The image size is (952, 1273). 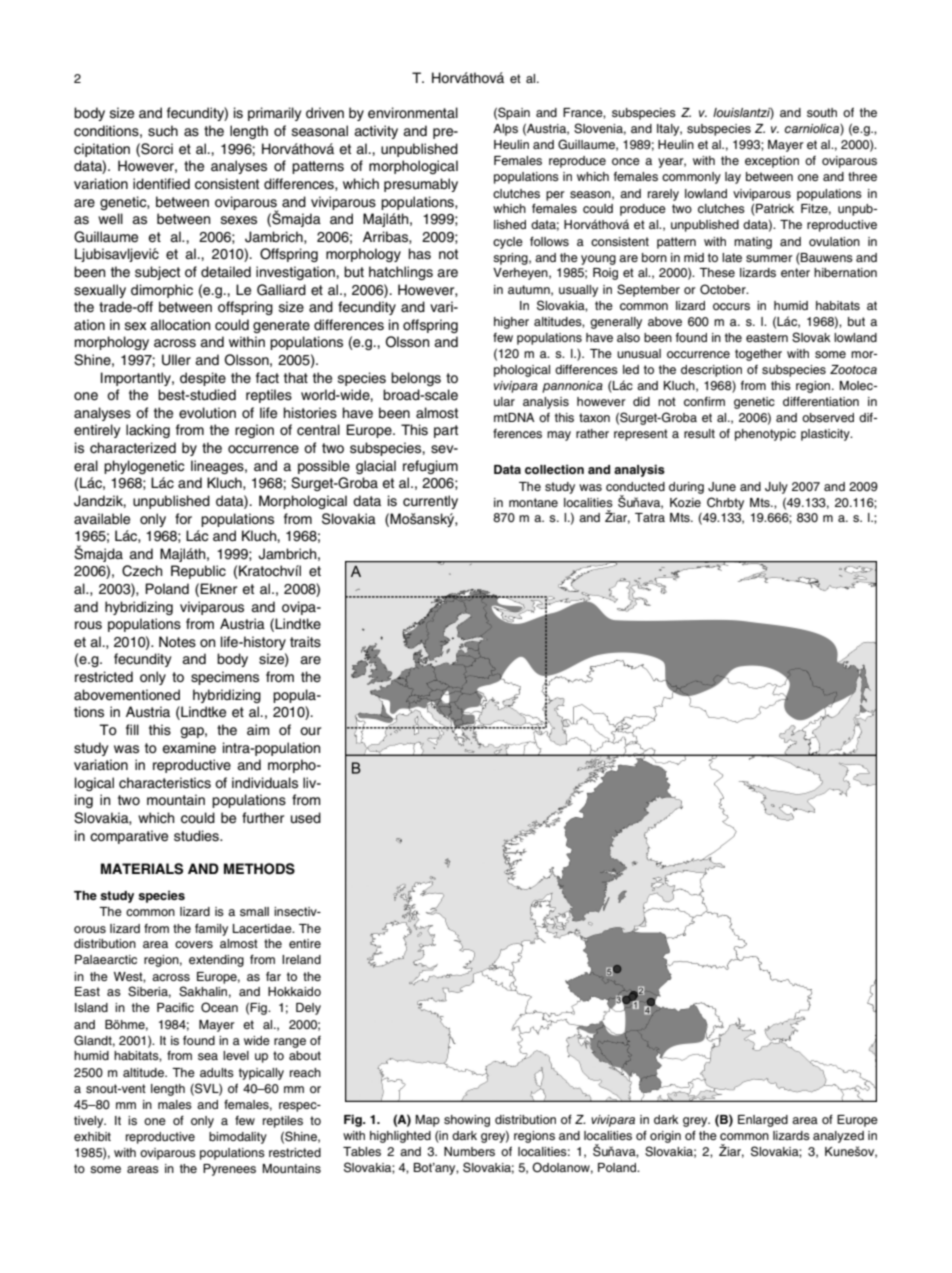 What do you see at coordinates (763, 1121) in the screenshot?
I see `Enlarged` at bounding box center [763, 1121].
